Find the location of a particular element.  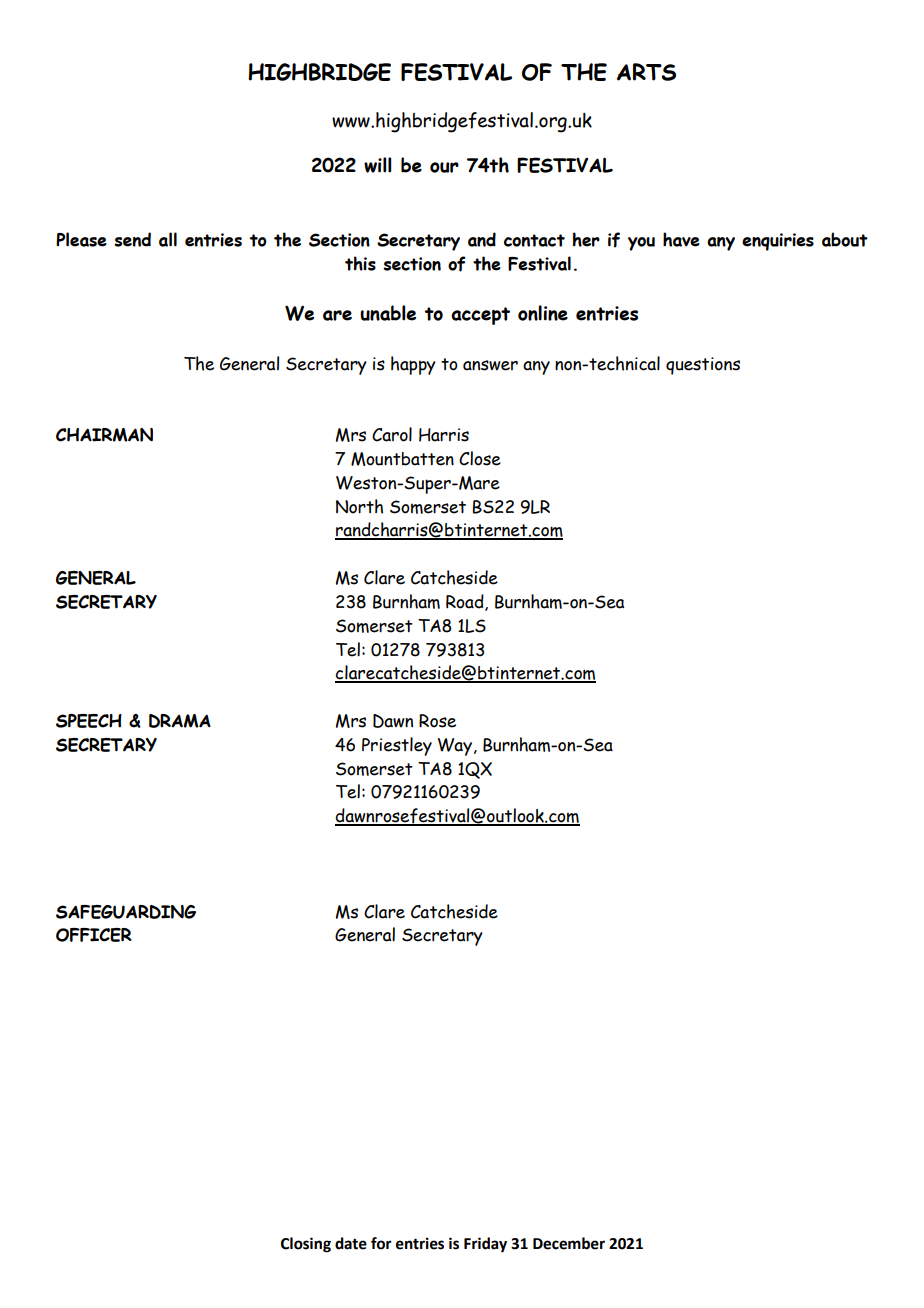

Road is located at coordinates (466, 602).
